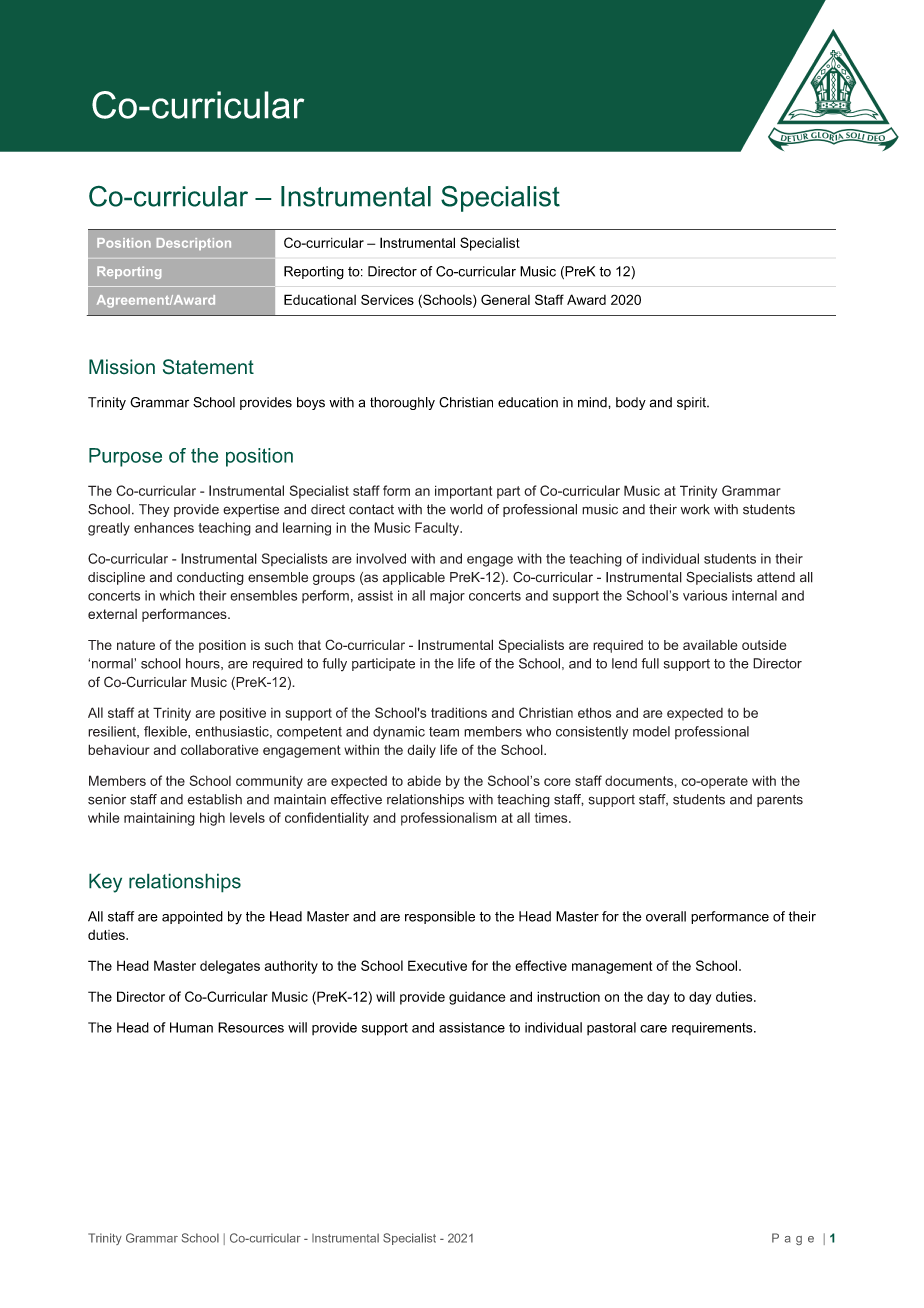 The width and height of the document is (924, 1308). What do you see at coordinates (505, 299) in the document?
I see `General` at bounding box center [505, 299].
